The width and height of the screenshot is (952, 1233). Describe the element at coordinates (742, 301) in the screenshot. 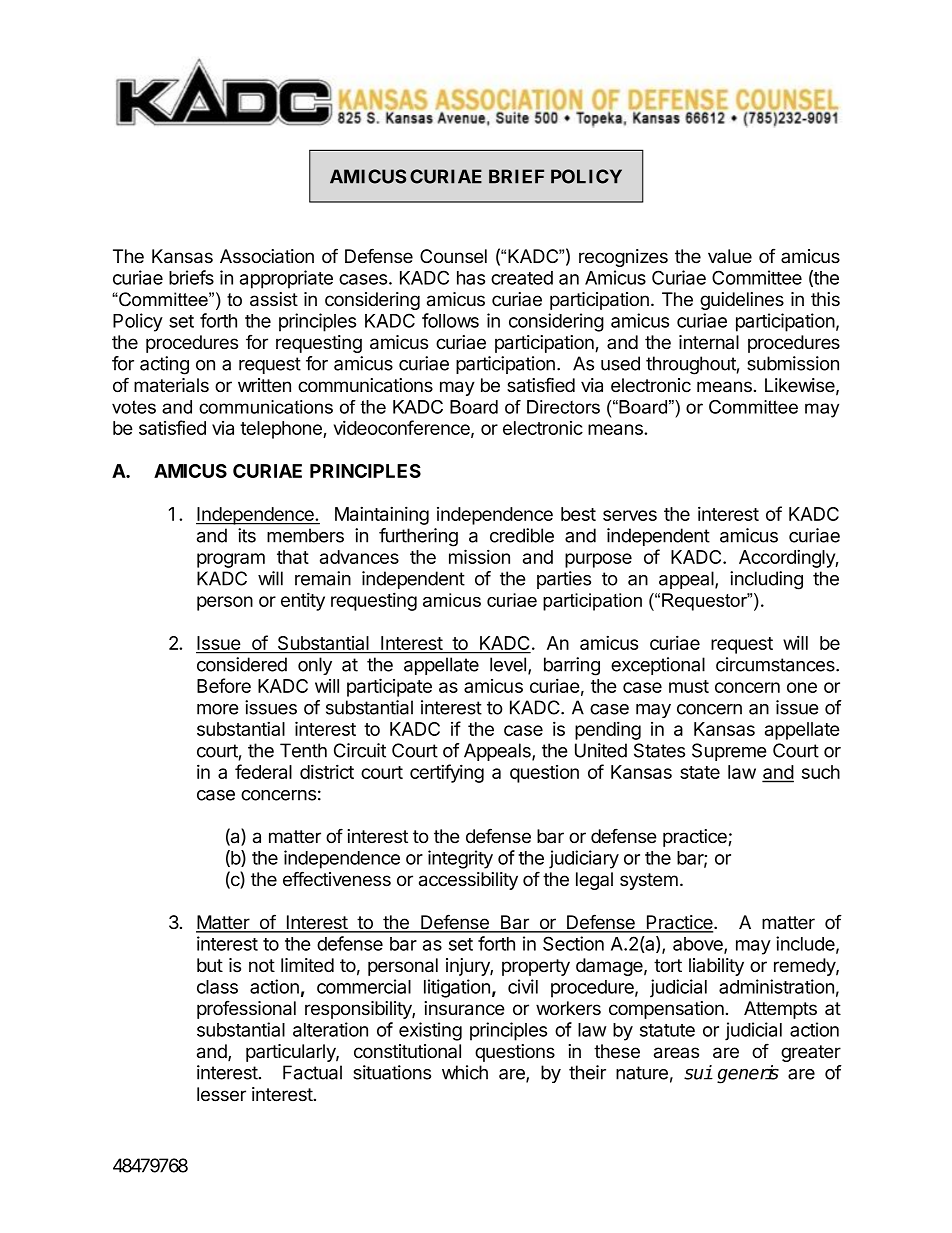

I see `guidelines` at that location.
